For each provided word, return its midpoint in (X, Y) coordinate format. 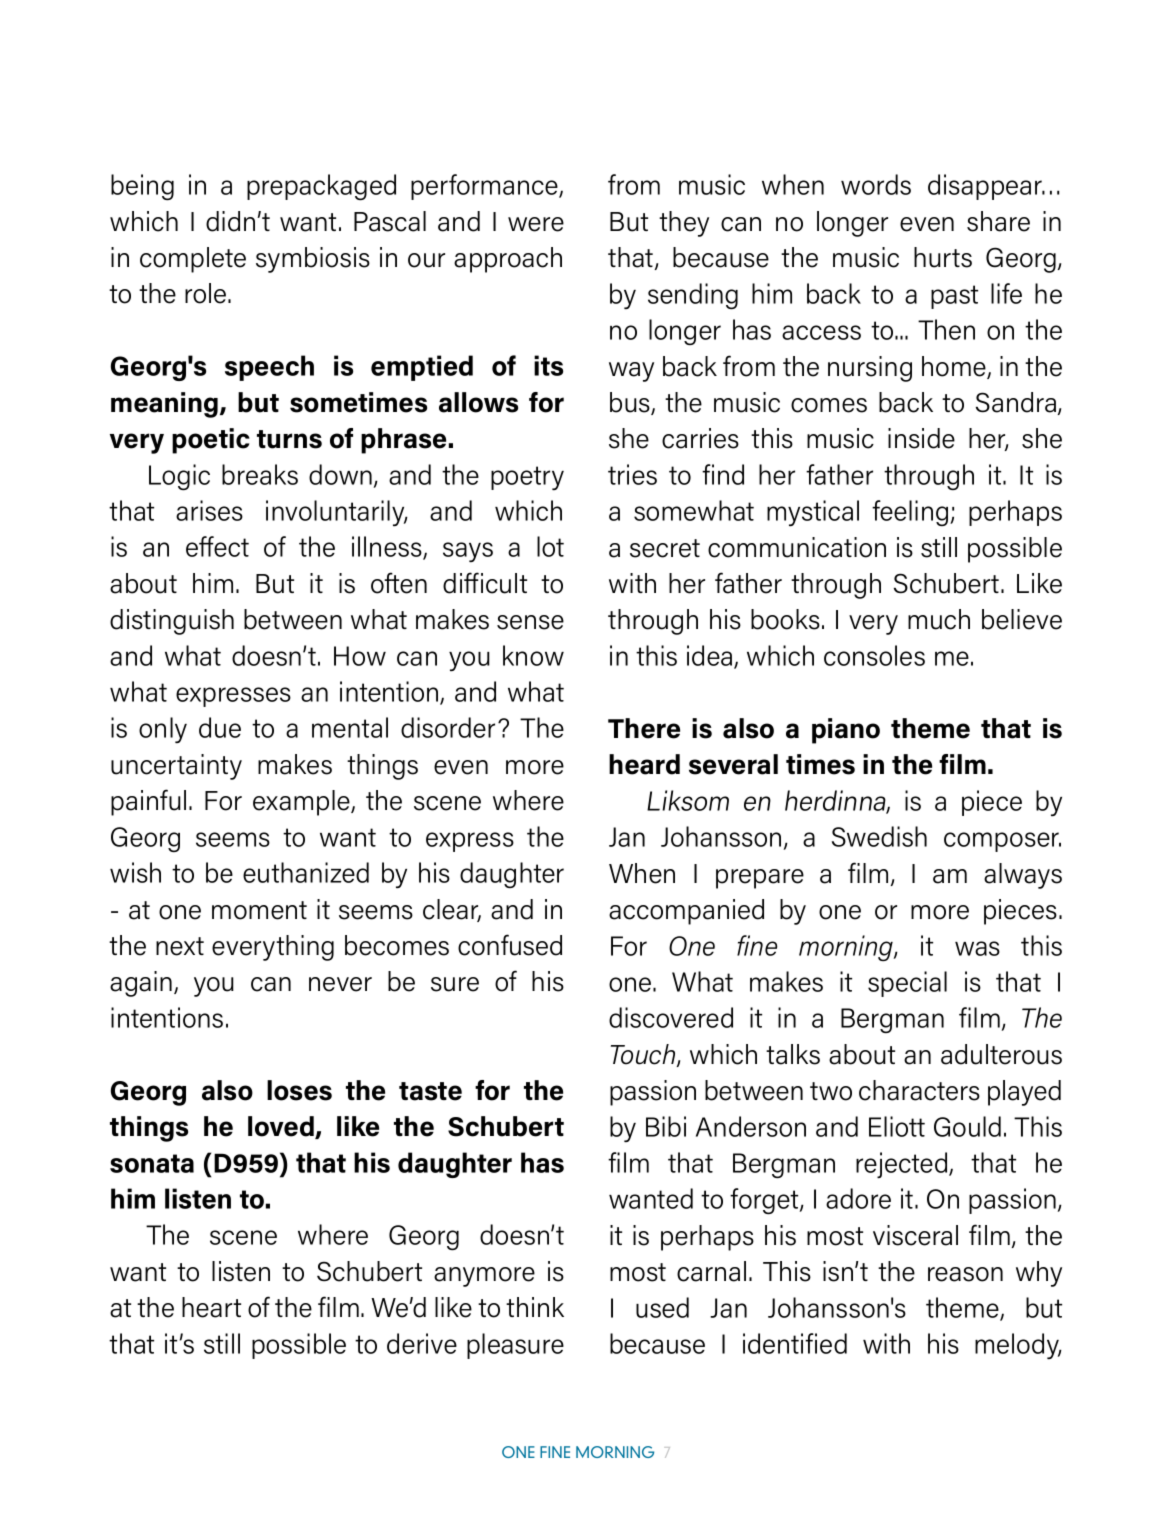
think (535, 1307)
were (536, 224)
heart (211, 1307)
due (220, 727)
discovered (671, 1017)
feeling (911, 513)
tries (632, 474)
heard (644, 764)
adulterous (1001, 1054)
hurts (943, 257)
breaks (260, 474)
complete (193, 260)
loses (299, 1090)
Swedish (879, 836)
